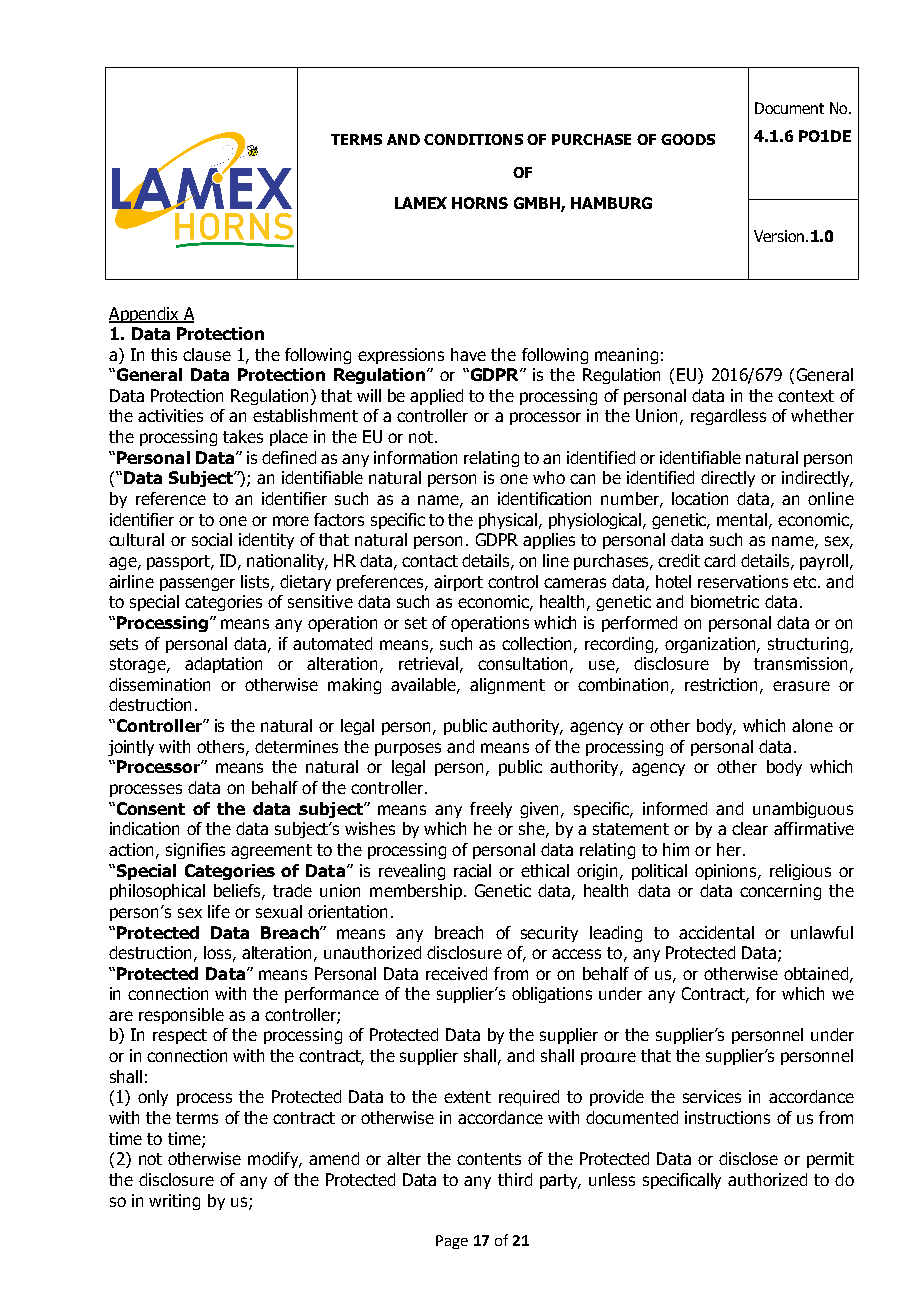 The width and height of the image is (924, 1308). I want to click on disclose, so click(748, 1158).
